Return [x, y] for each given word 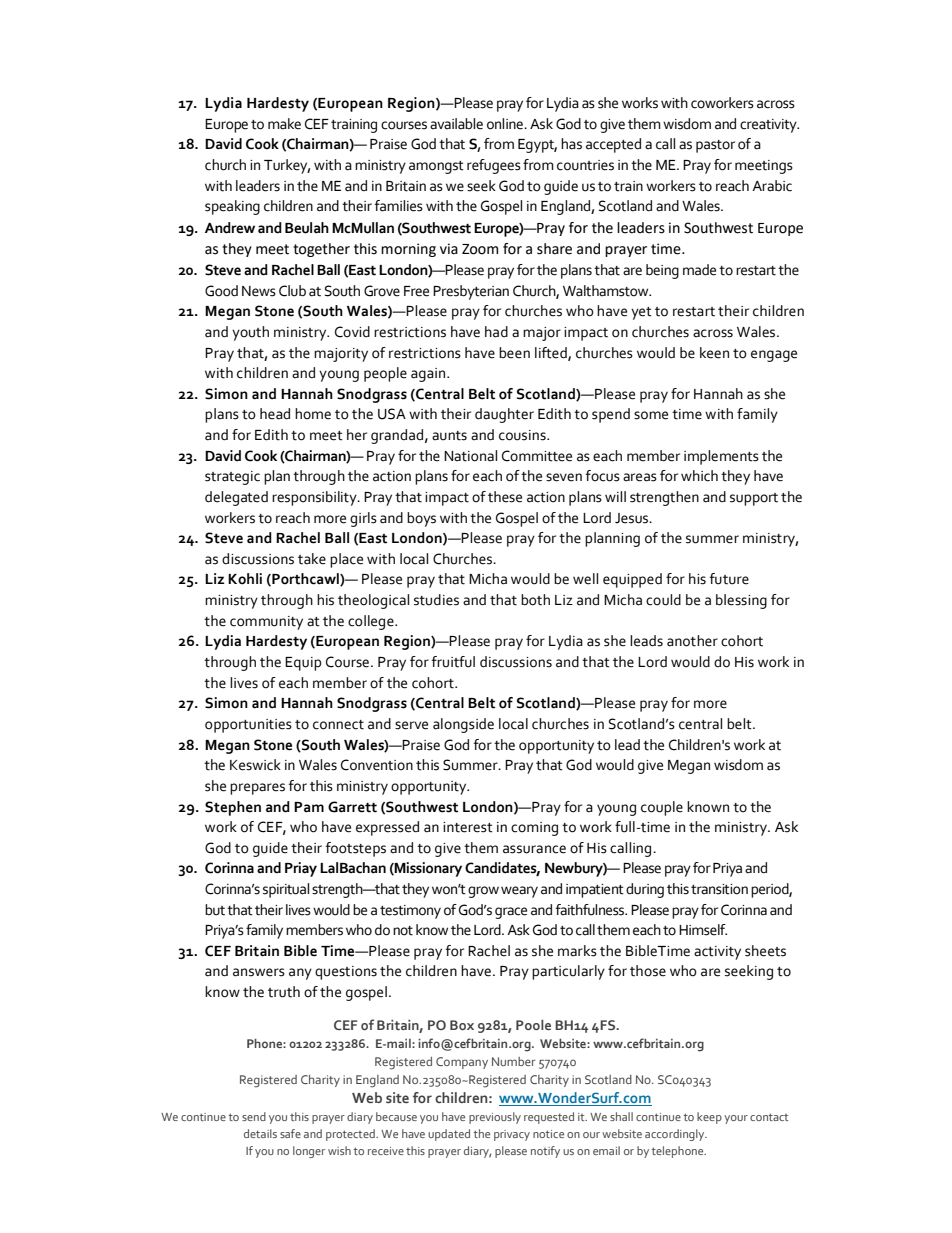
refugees [494, 166]
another [692, 641]
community [266, 623]
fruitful [453, 662]
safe [290, 1133]
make [284, 124]
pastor [715, 146]
